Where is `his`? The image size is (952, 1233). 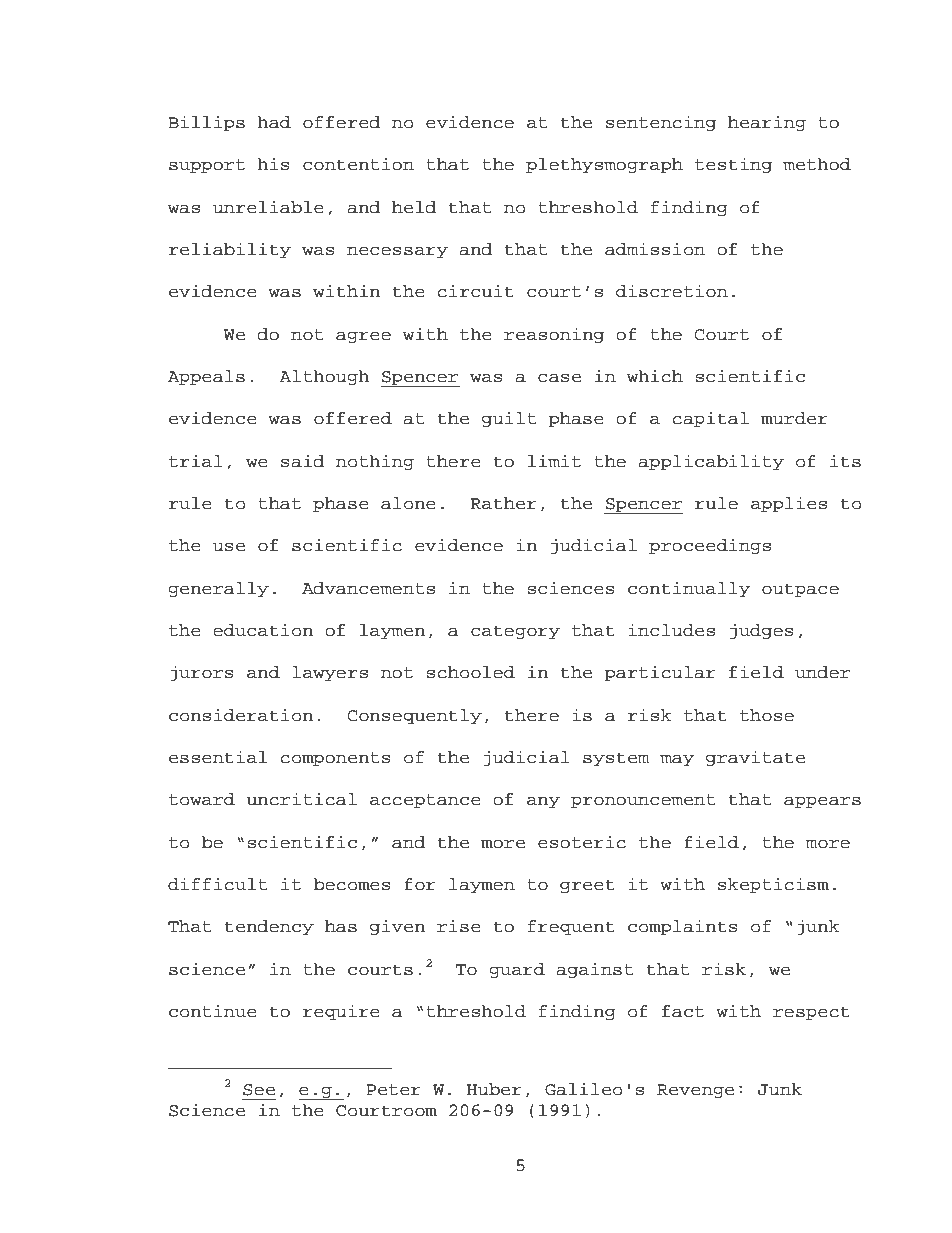 his is located at coordinates (273, 164).
